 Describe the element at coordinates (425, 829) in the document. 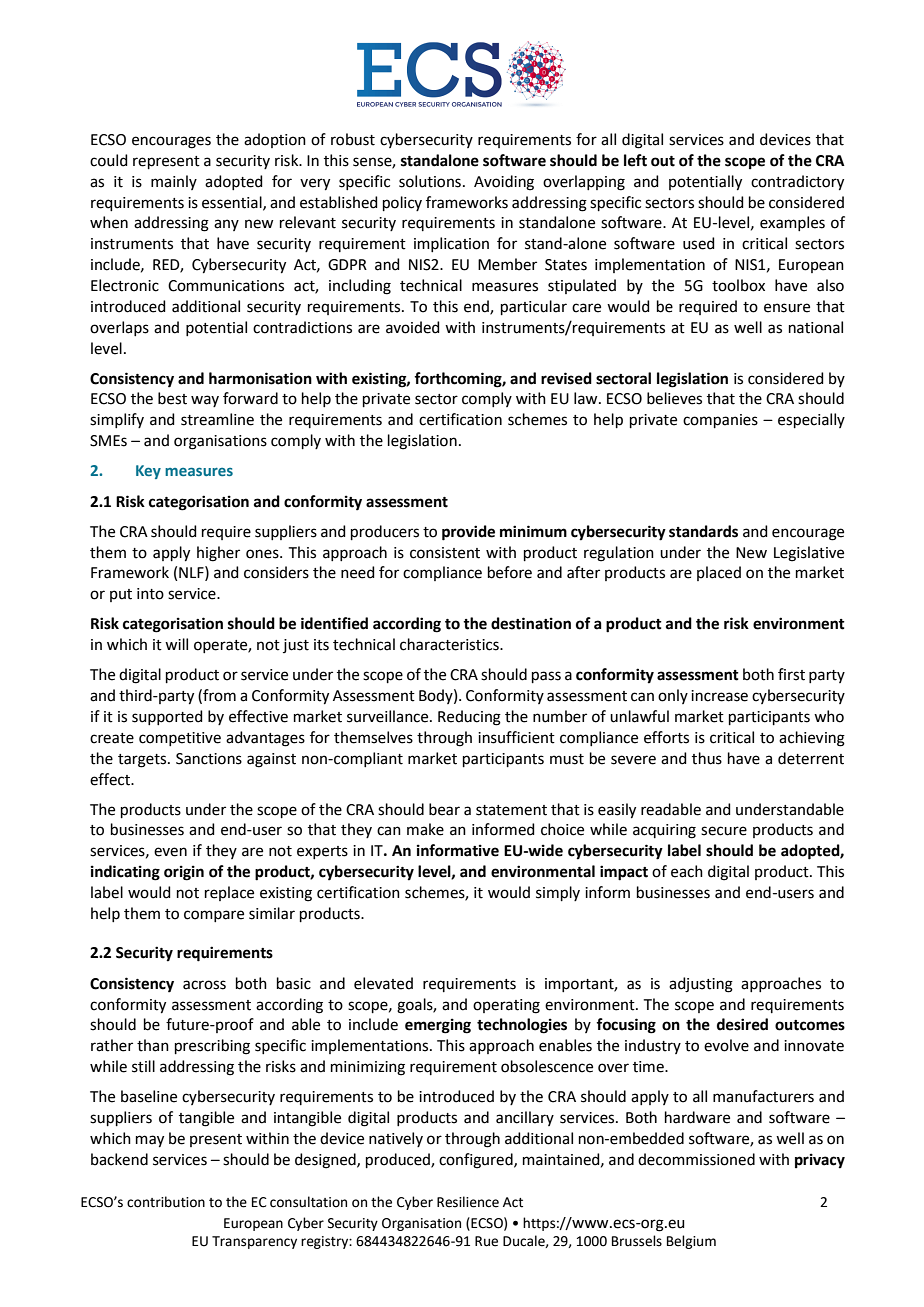

I see `make` at that location.
